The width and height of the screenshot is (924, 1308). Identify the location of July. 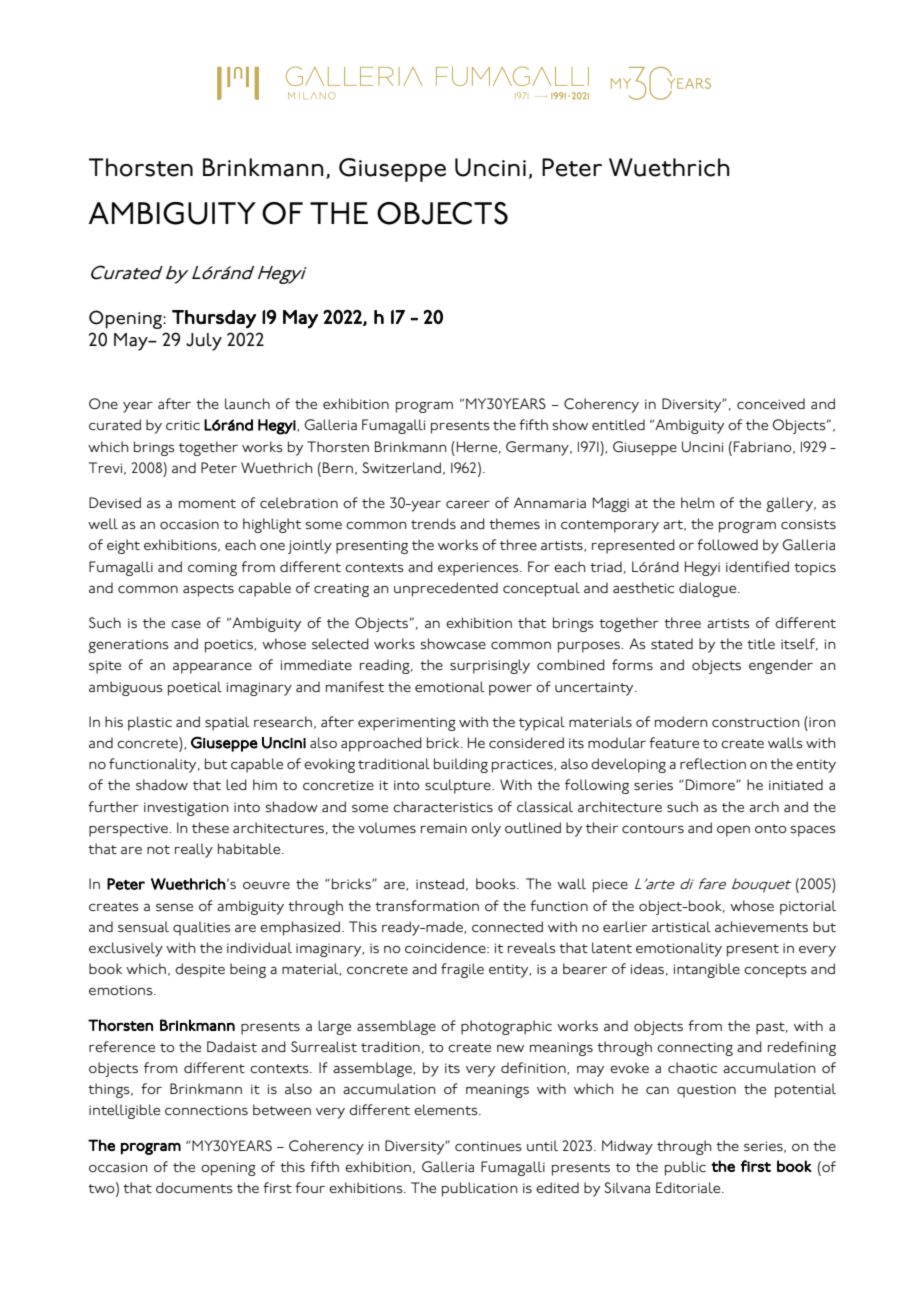
(204, 342).
